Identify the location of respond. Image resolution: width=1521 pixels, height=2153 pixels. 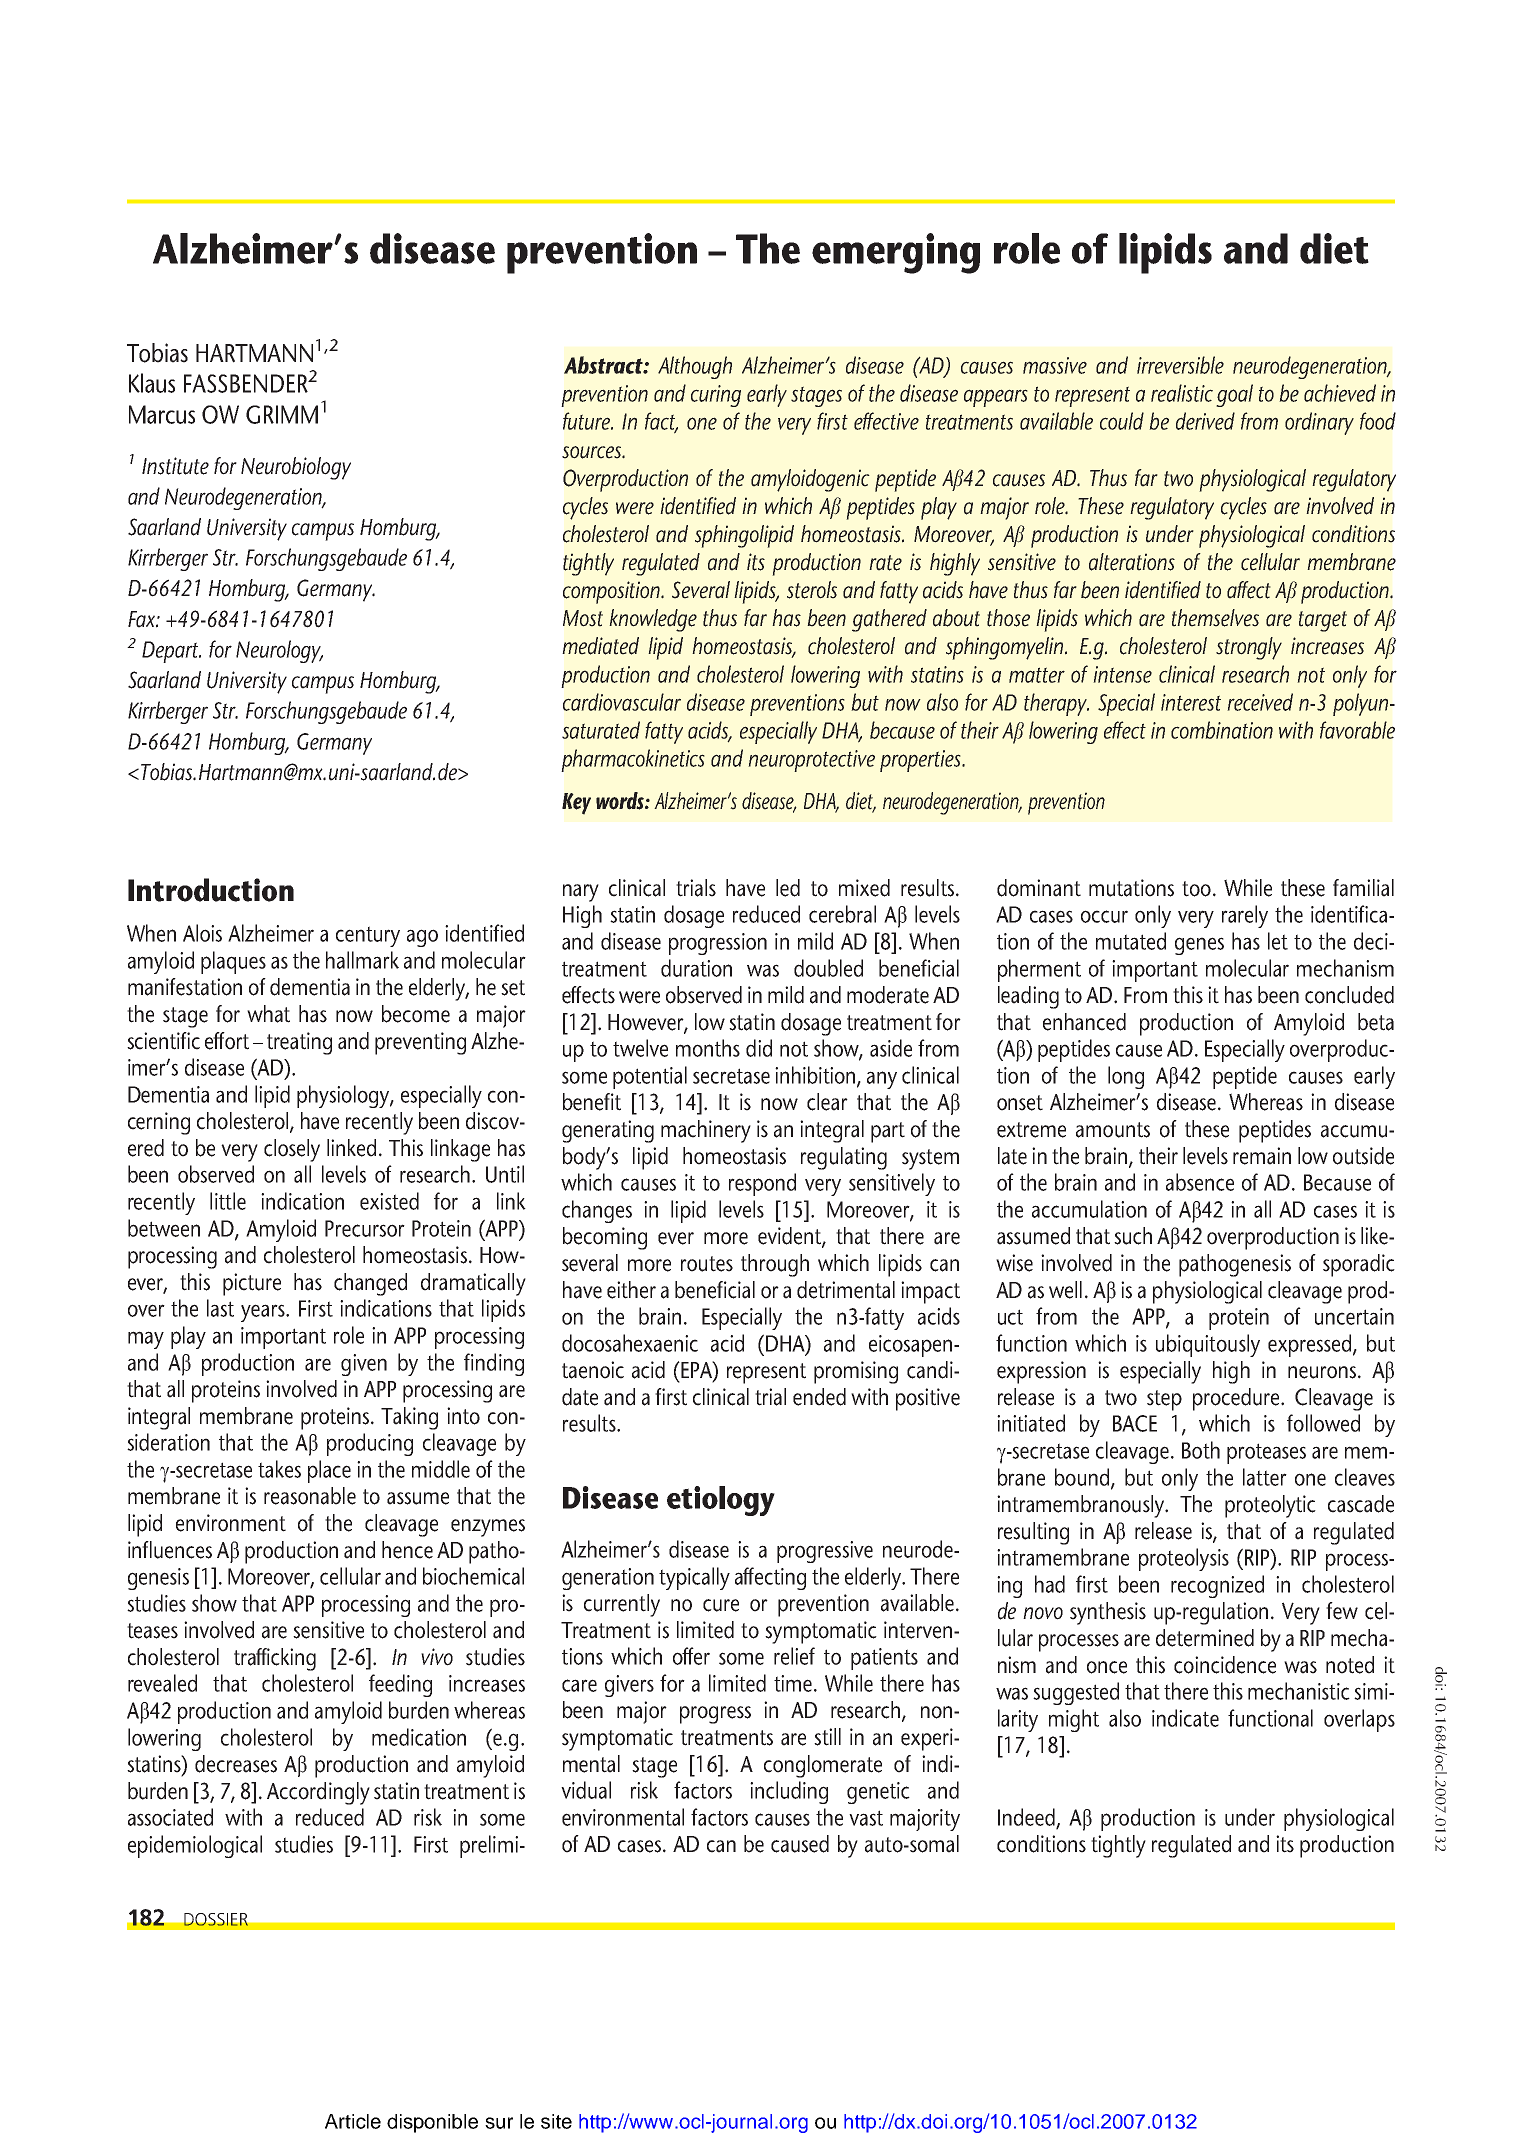
(762, 1184).
